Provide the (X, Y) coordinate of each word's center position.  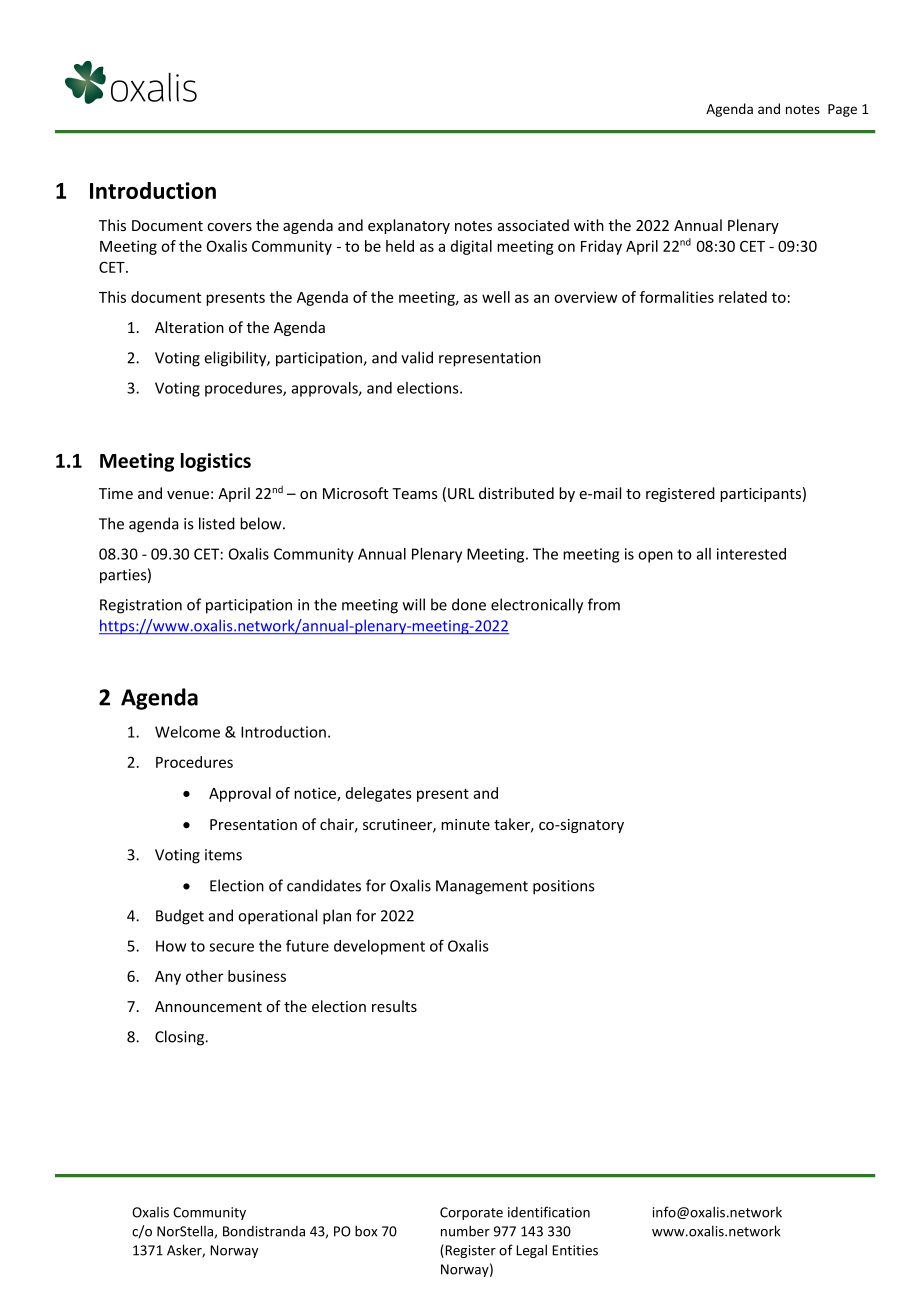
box (366, 1231)
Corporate (471, 1213)
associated (533, 225)
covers (229, 227)
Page (842, 110)
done (469, 604)
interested (751, 554)
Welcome (187, 732)
